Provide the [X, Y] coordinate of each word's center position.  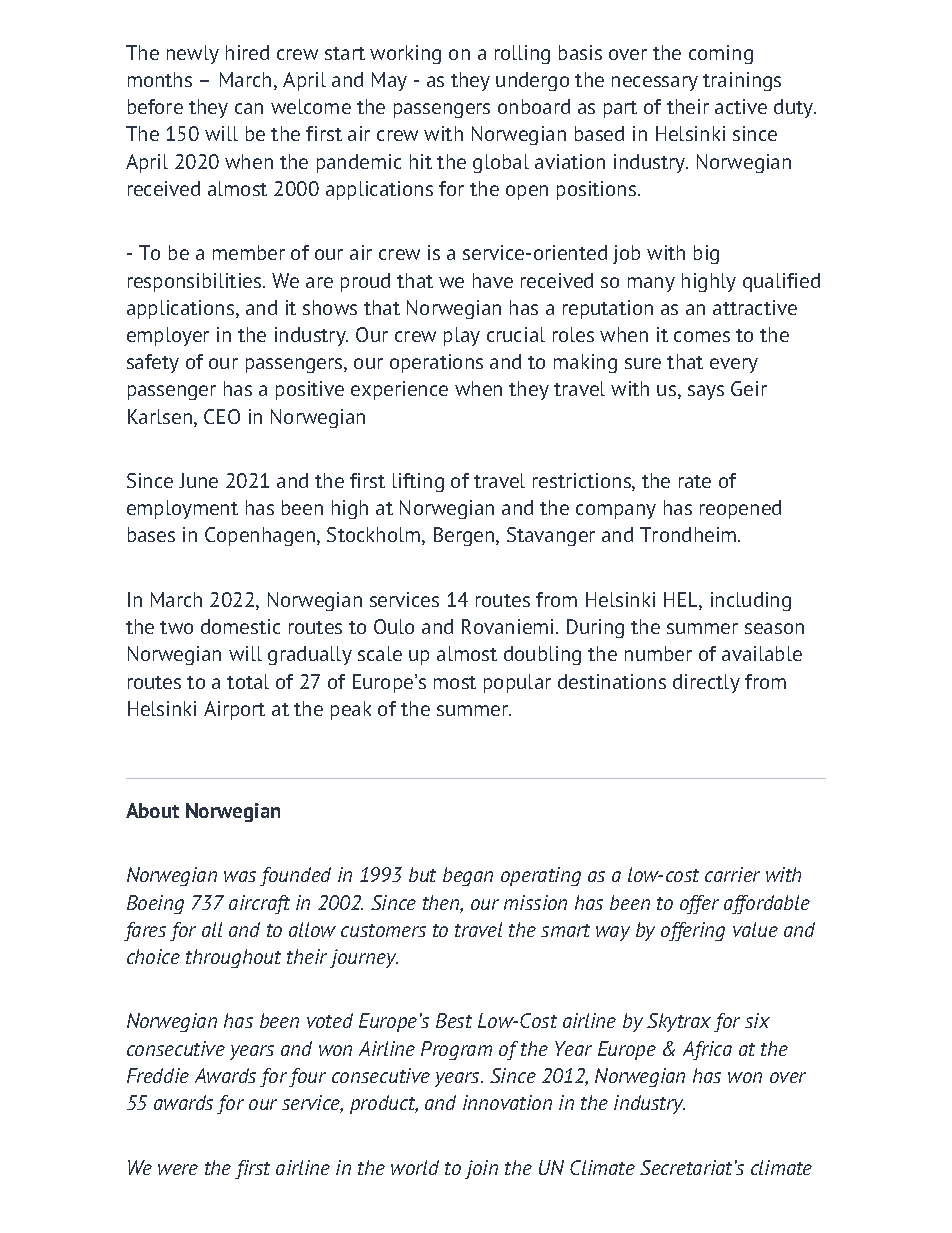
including [751, 601]
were [178, 1169]
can [249, 108]
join [481, 1169]
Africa [707, 1050]
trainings [742, 81]
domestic [240, 626]
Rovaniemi [507, 626]
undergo [532, 81]
